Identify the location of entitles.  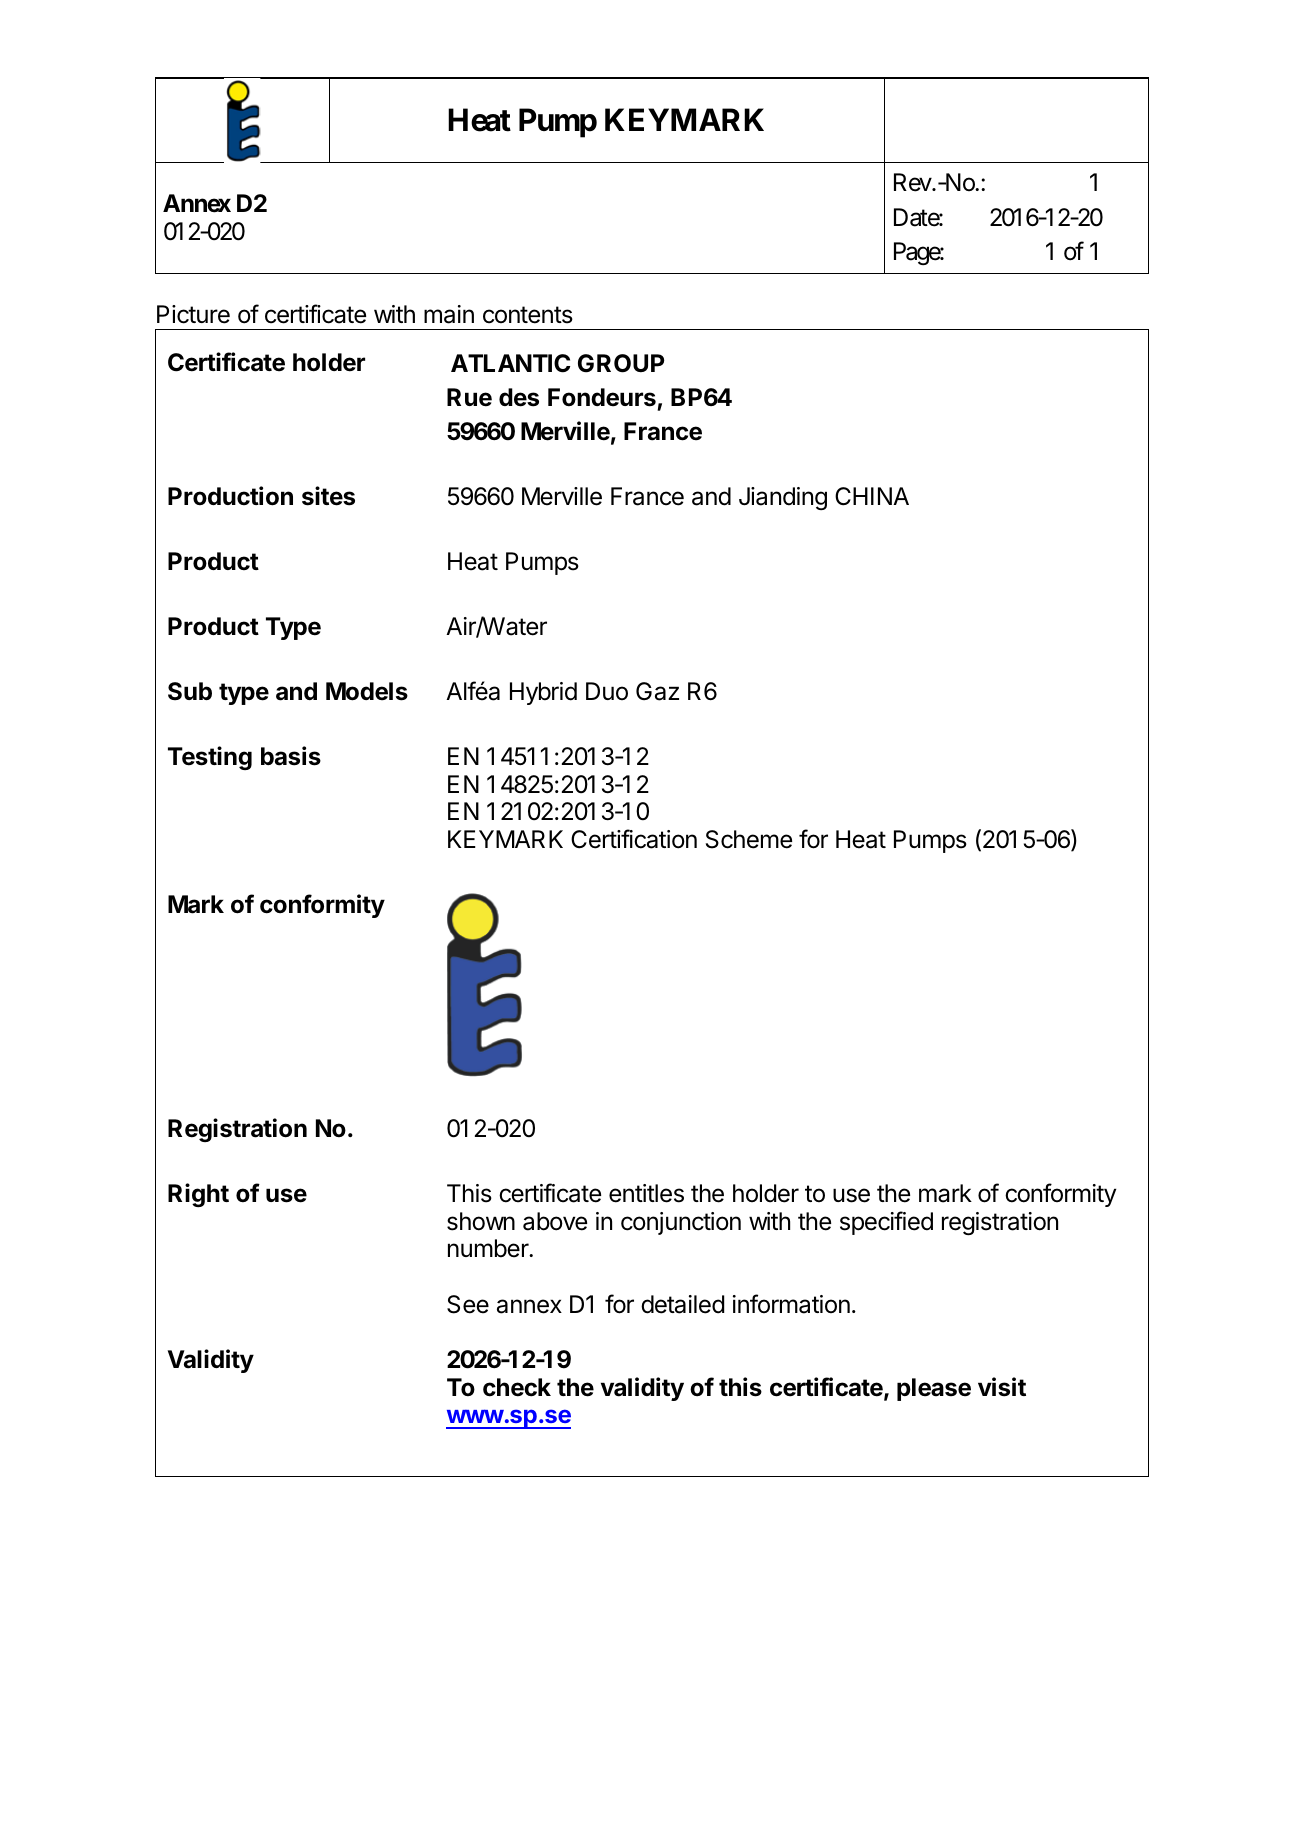
(646, 1193).
